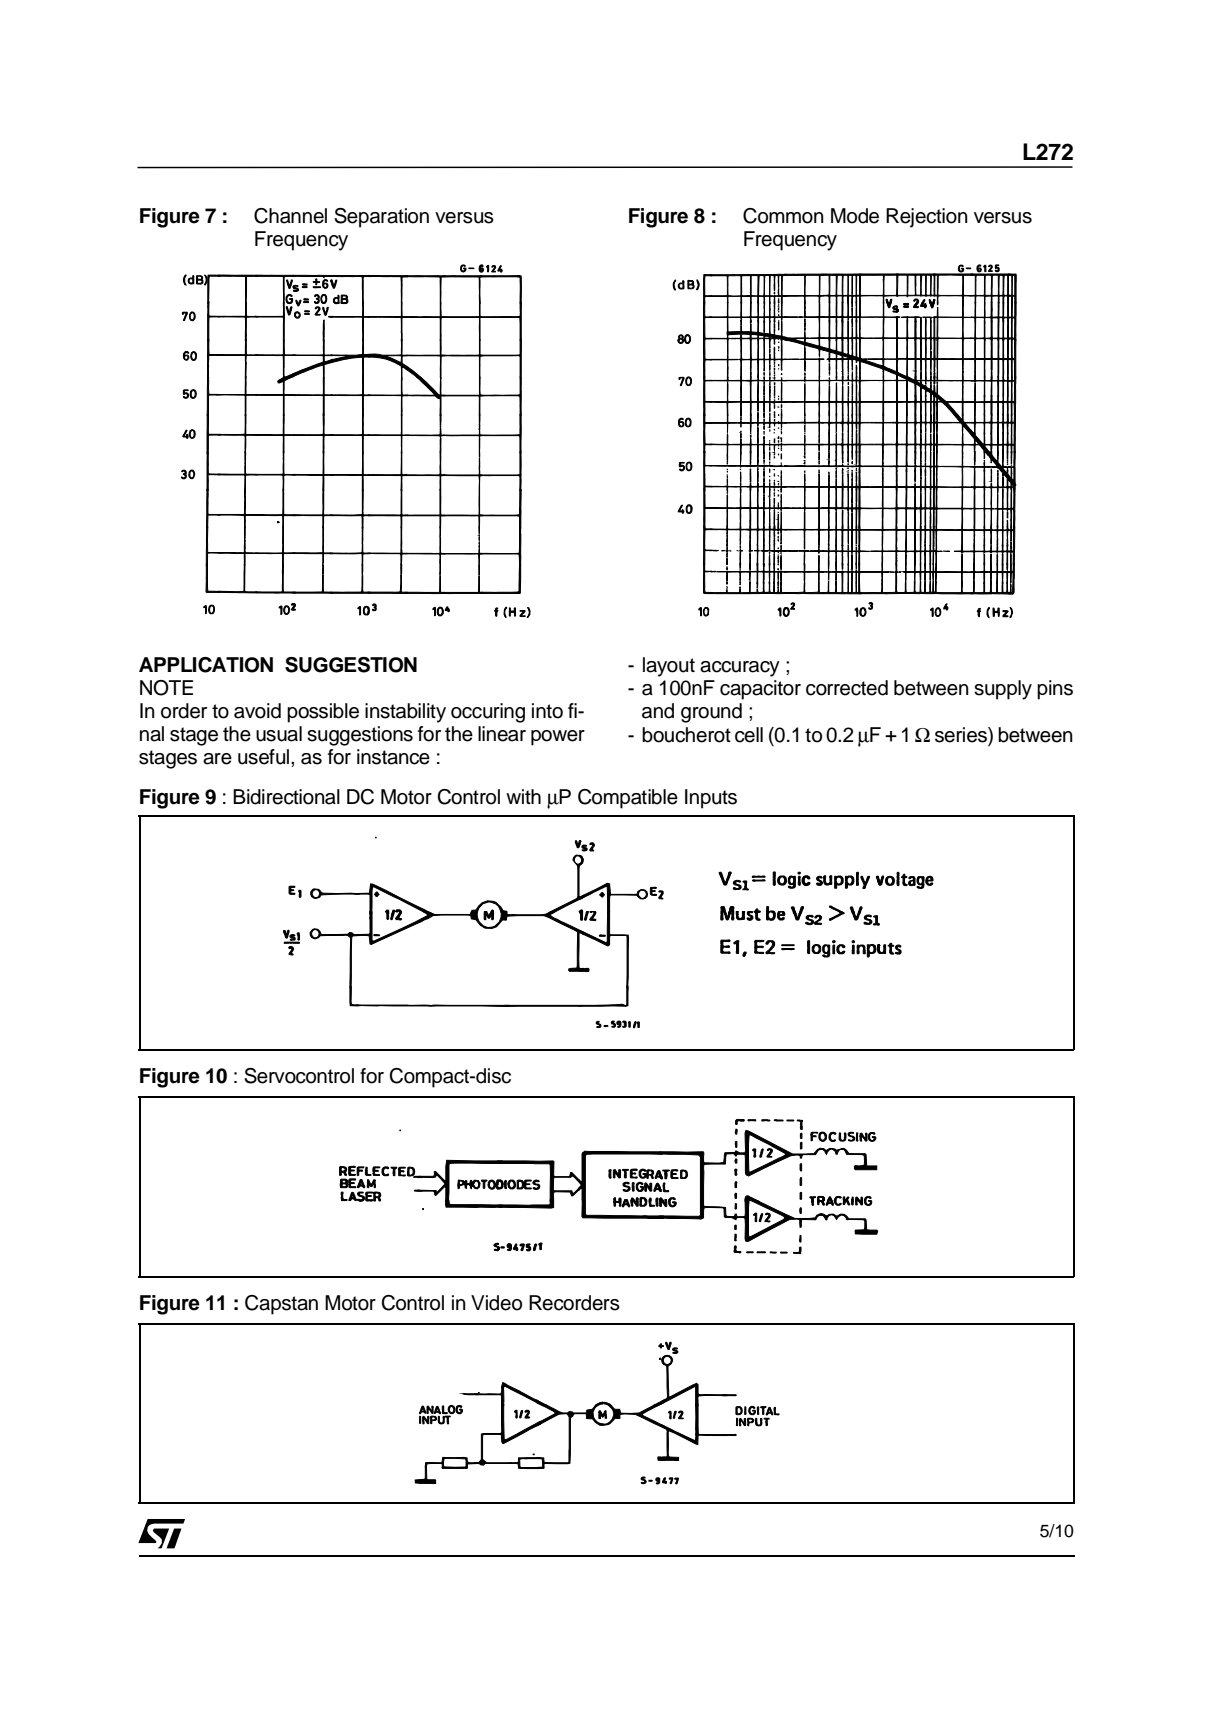  I want to click on Inputs, so click(711, 799).
